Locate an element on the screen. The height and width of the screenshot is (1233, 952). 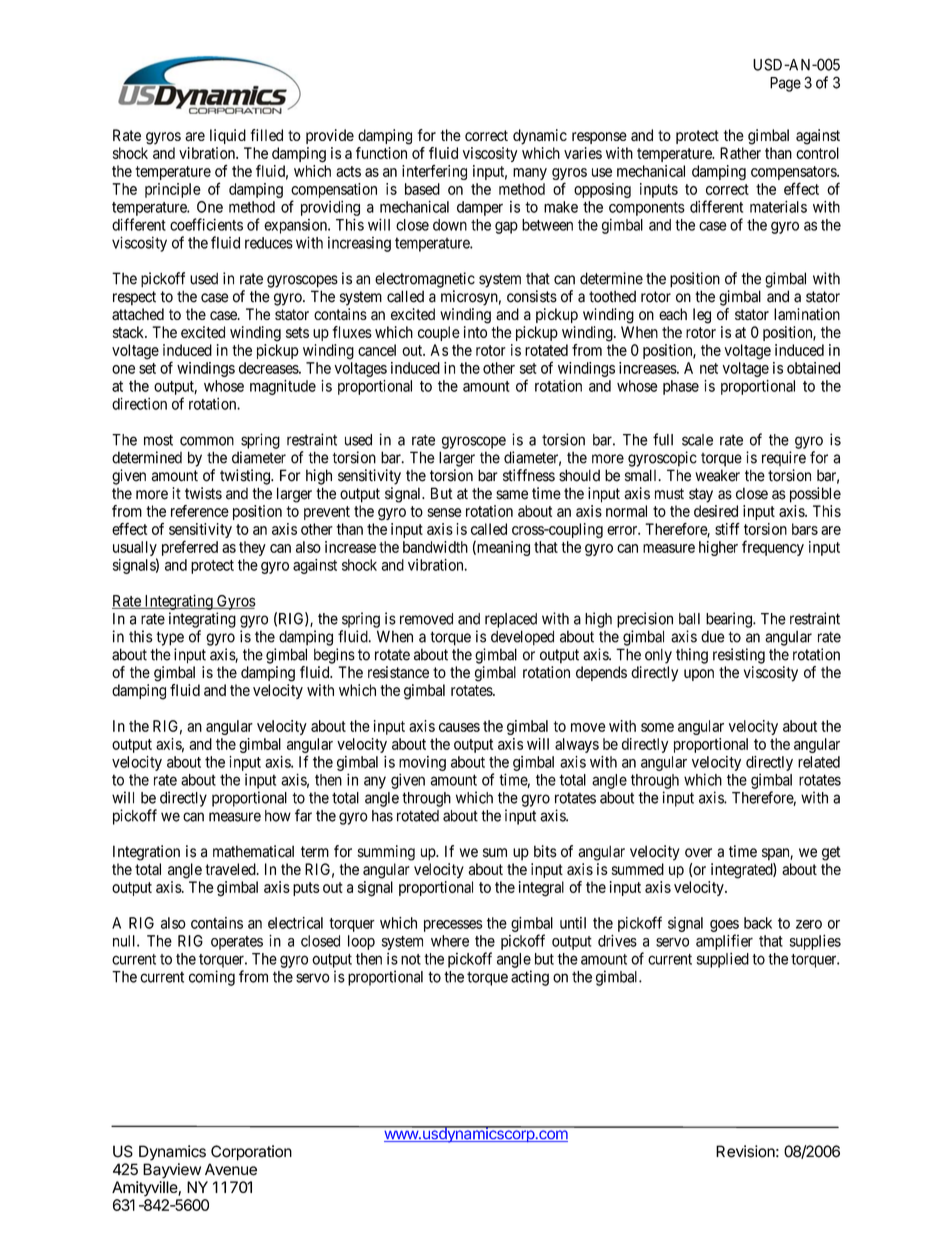
related is located at coordinates (819, 762).
